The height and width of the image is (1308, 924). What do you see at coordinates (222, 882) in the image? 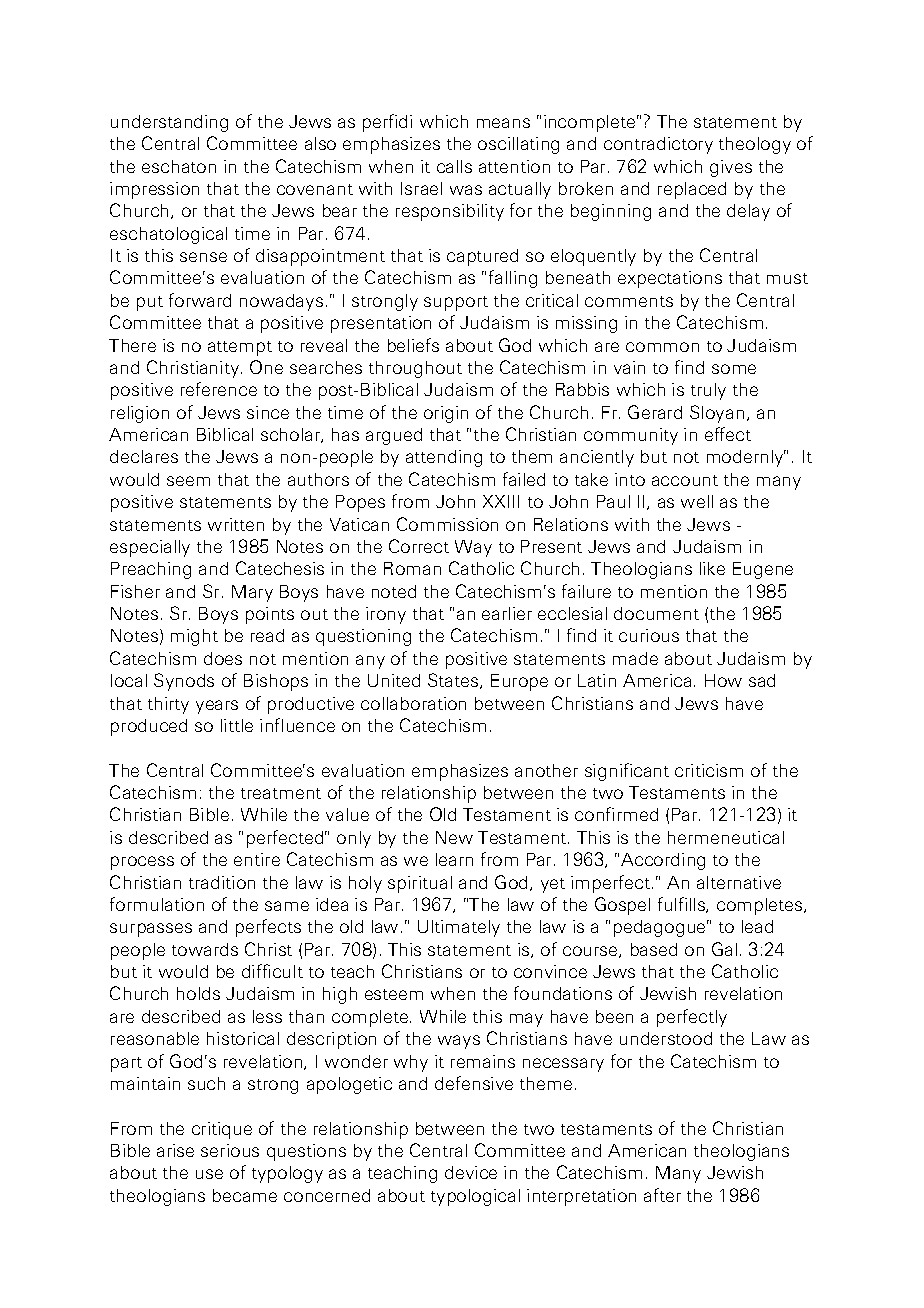
I see `tradition` at bounding box center [222, 882].
